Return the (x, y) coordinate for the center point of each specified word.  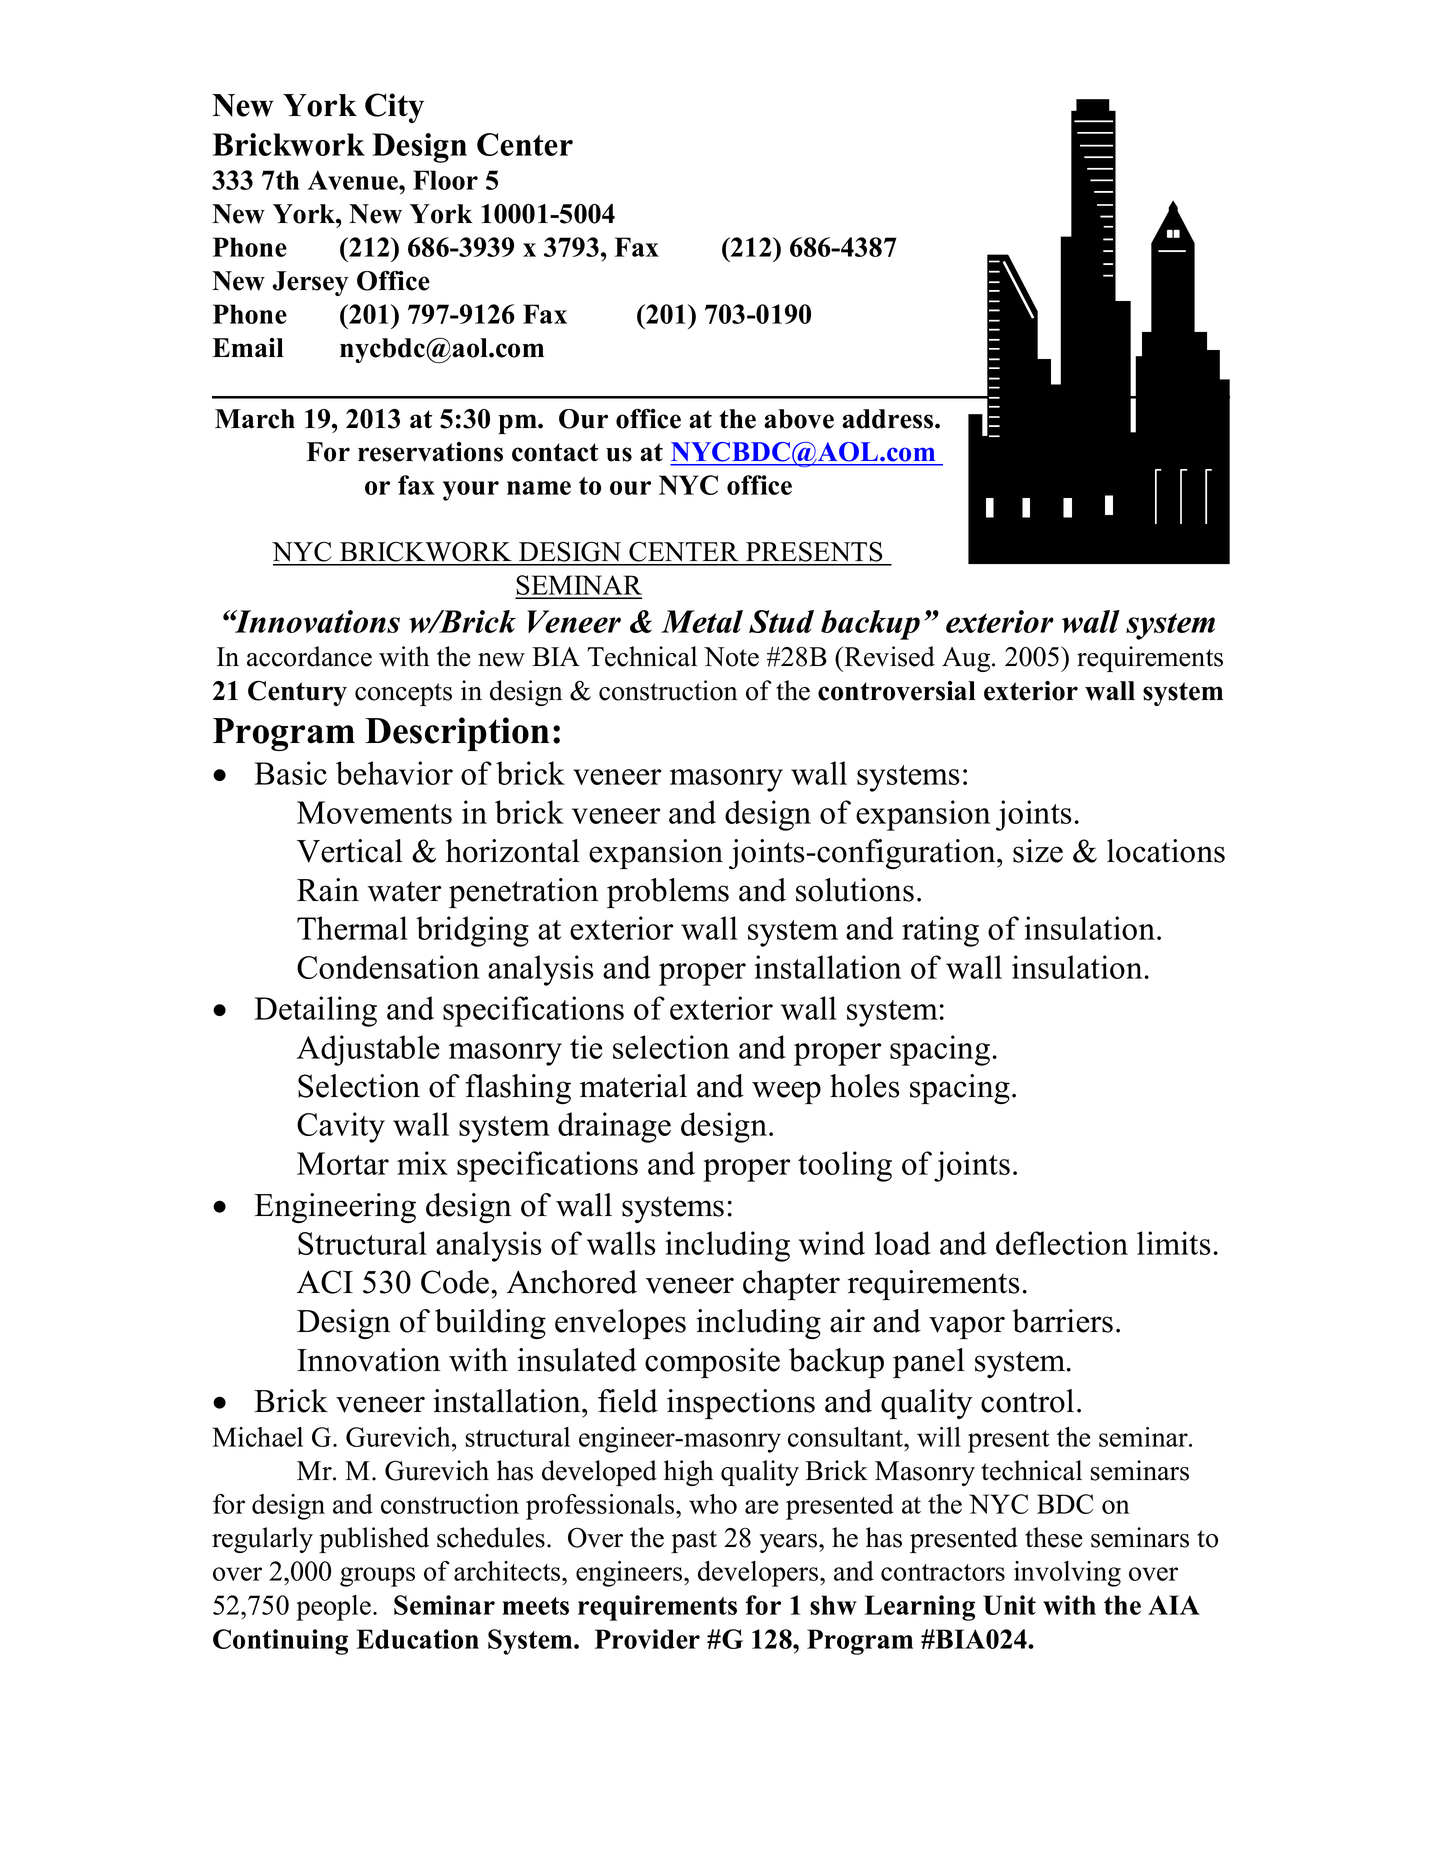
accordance (309, 656)
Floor (445, 180)
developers (759, 1574)
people (335, 1608)
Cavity (341, 1127)
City (394, 108)
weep (786, 1092)
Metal (702, 621)
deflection (1062, 1243)
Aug (967, 659)
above (799, 419)
